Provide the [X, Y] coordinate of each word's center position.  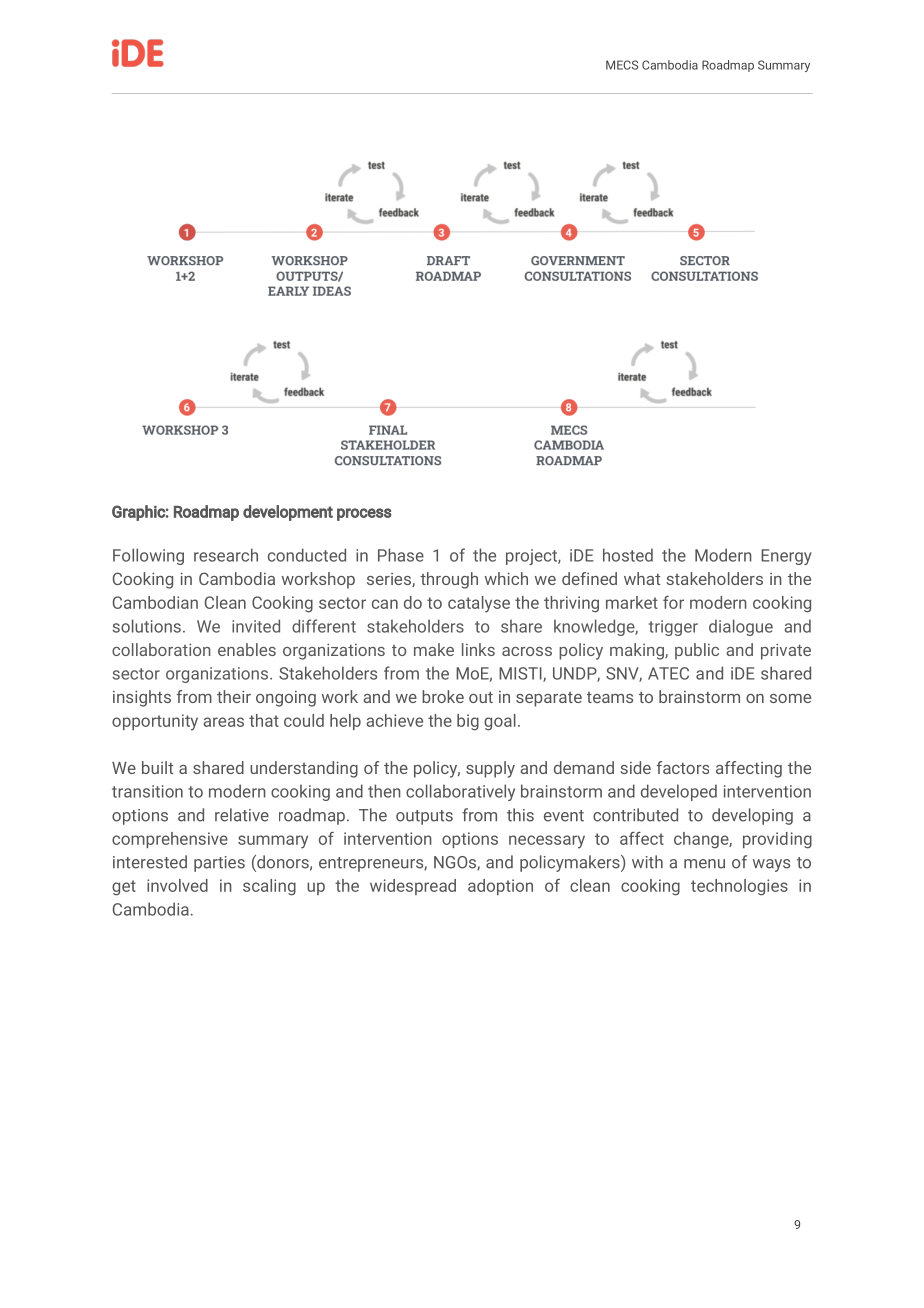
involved [177, 885]
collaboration [161, 649]
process [364, 514]
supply [490, 769]
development [288, 513]
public [697, 651]
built [157, 767]
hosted [628, 555]
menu [704, 864]
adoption [500, 887]
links [478, 649]
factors [683, 767]
